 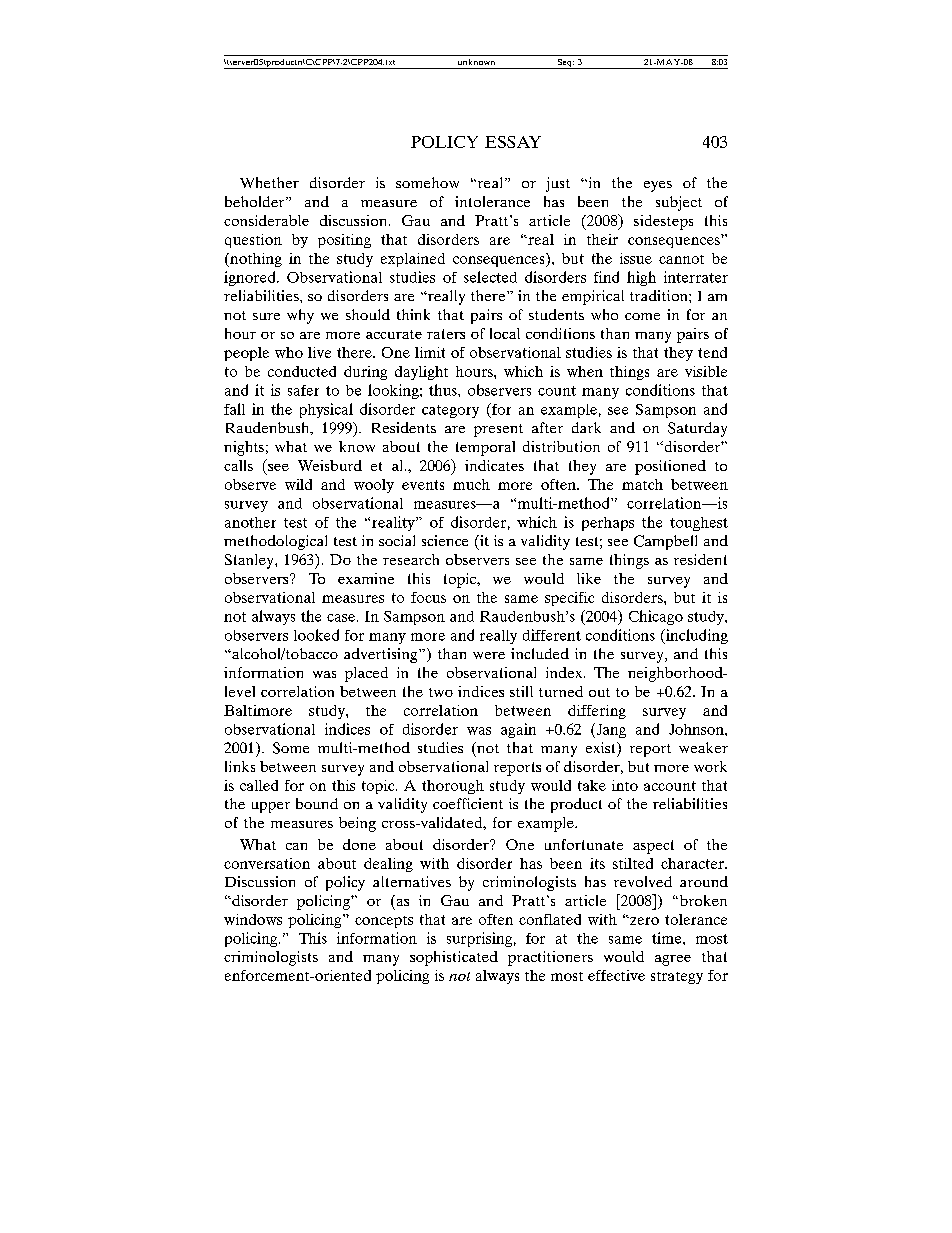 What do you see at coordinates (250, 561) in the screenshot?
I see `Stanley` at bounding box center [250, 561].
